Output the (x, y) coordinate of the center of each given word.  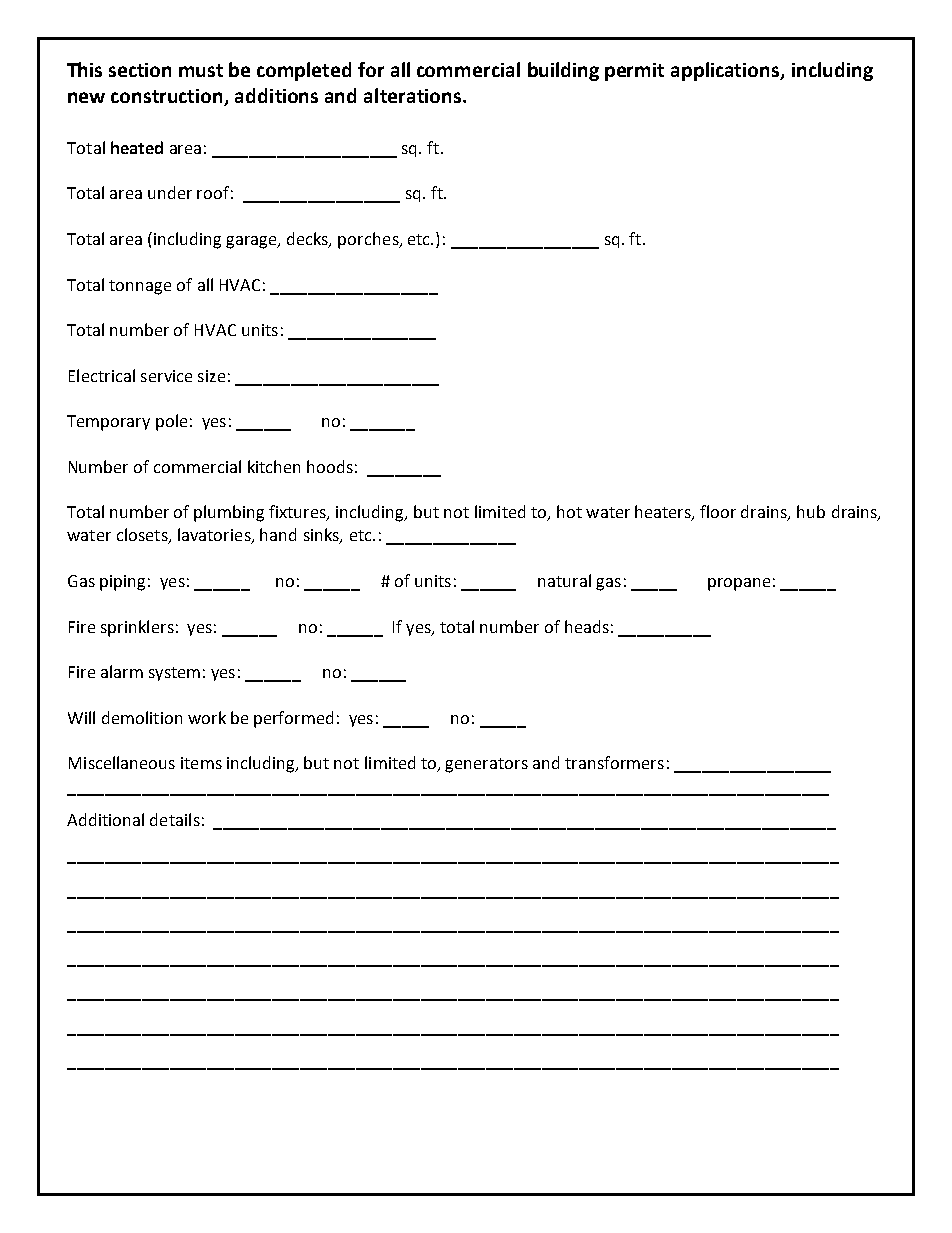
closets (143, 536)
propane (739, 584)
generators (486, 765)
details (175, 819)
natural (564, 580)
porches (369, 240)
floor (718, 511)
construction (168, 97)
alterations (414, 95)
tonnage (140, 287)
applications (726, 71)
